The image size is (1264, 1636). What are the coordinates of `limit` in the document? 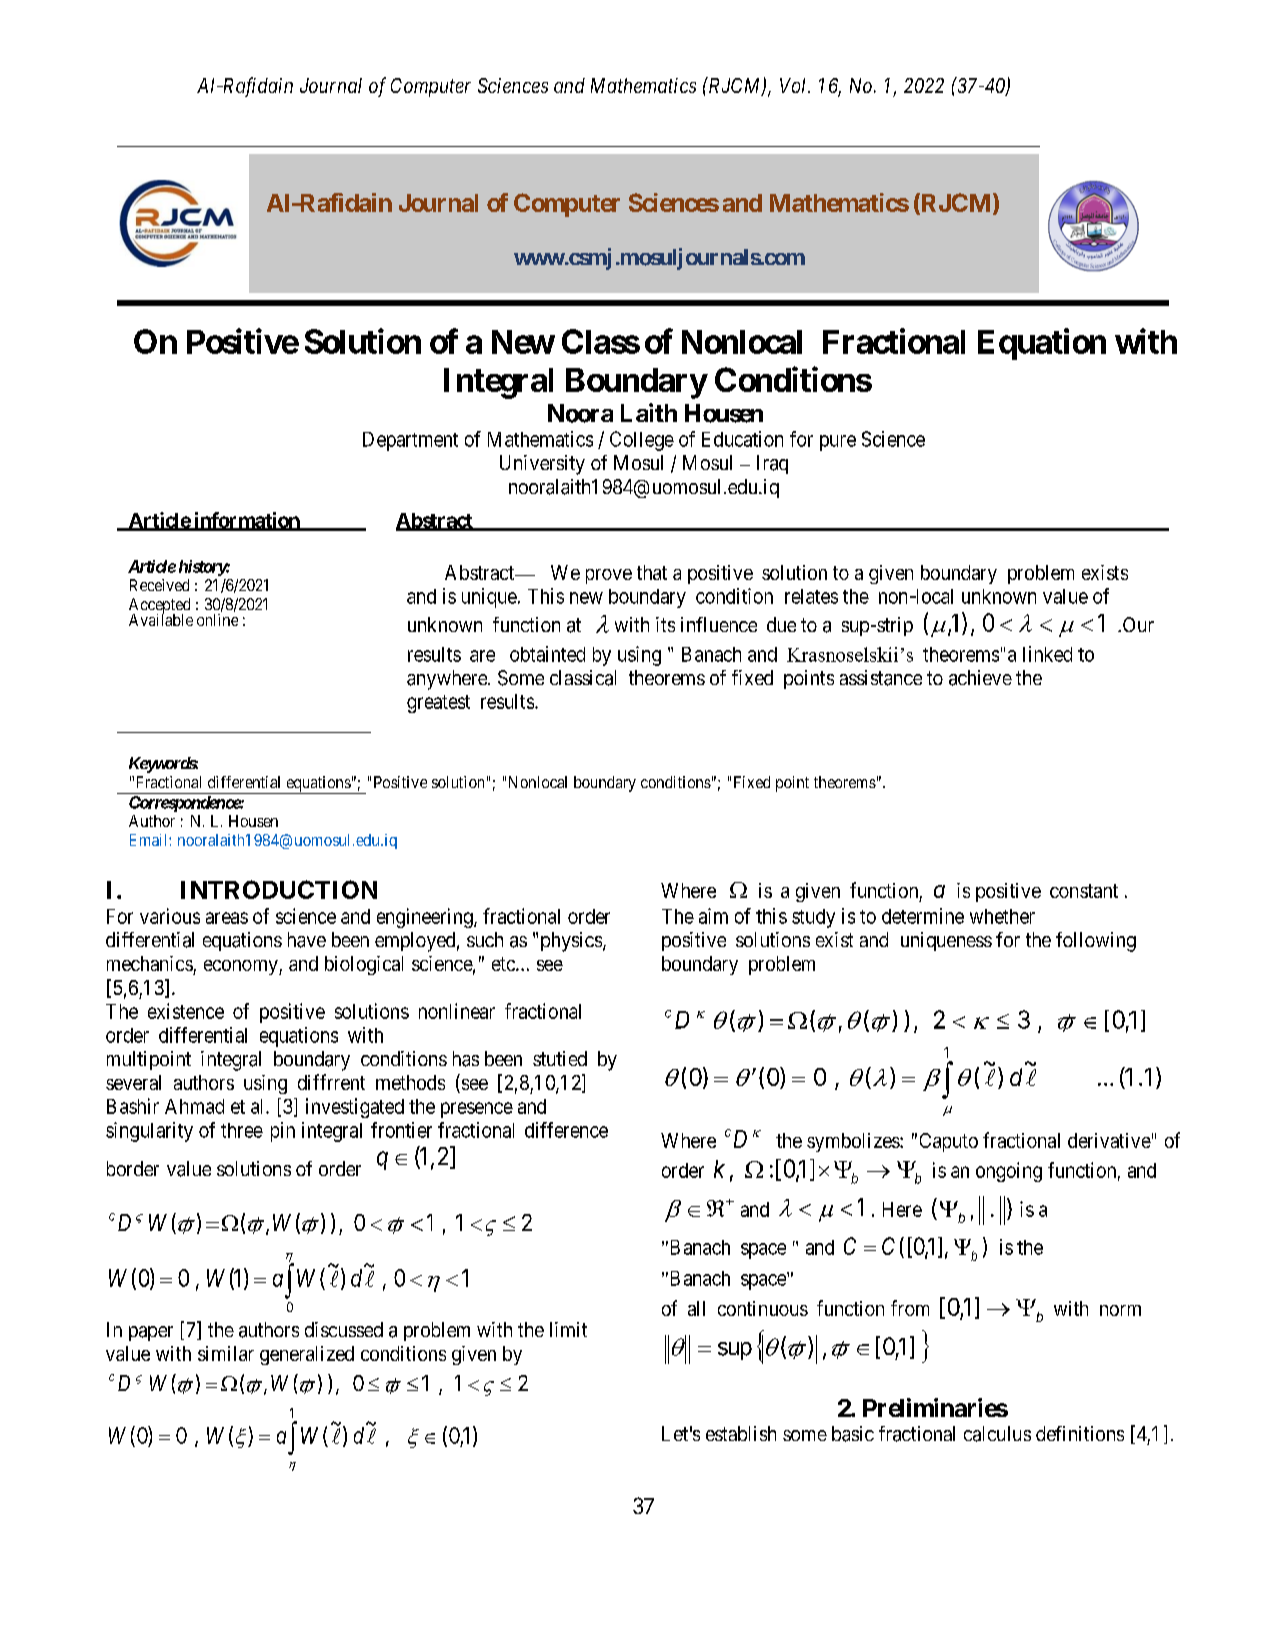 It's located at (568, 1329).
